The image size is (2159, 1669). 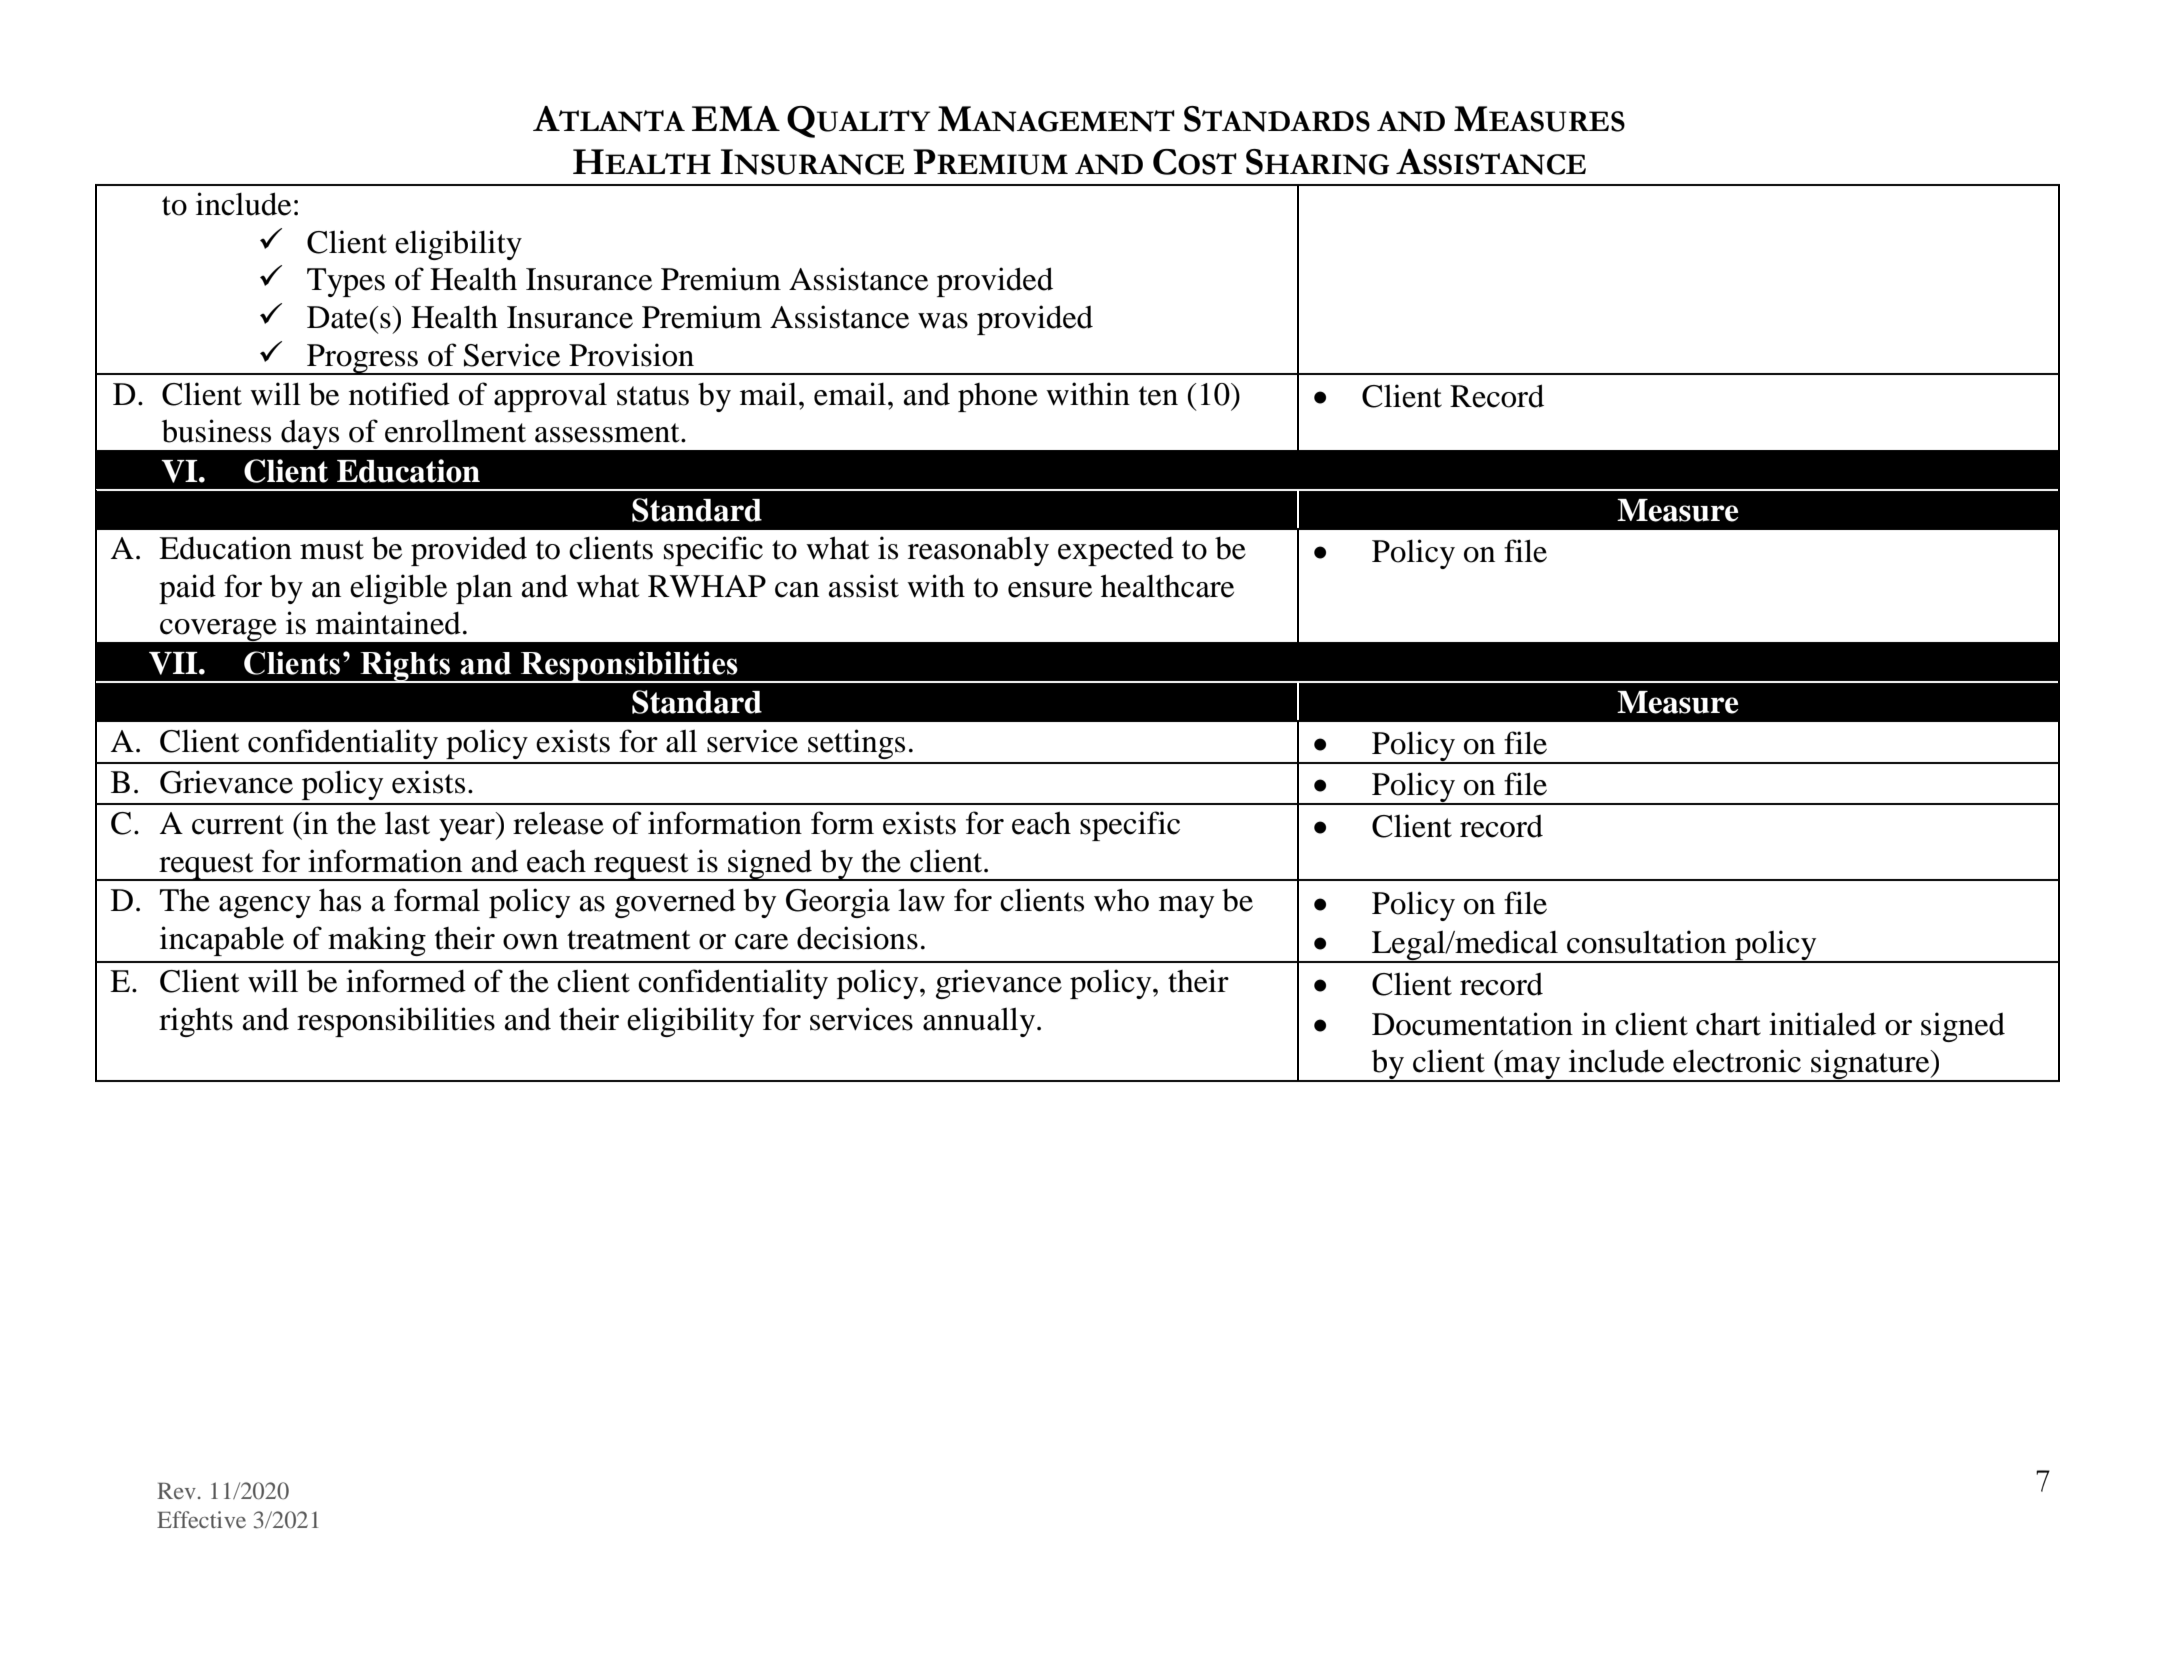 I want to click on law, so click(x=921, y=900).
